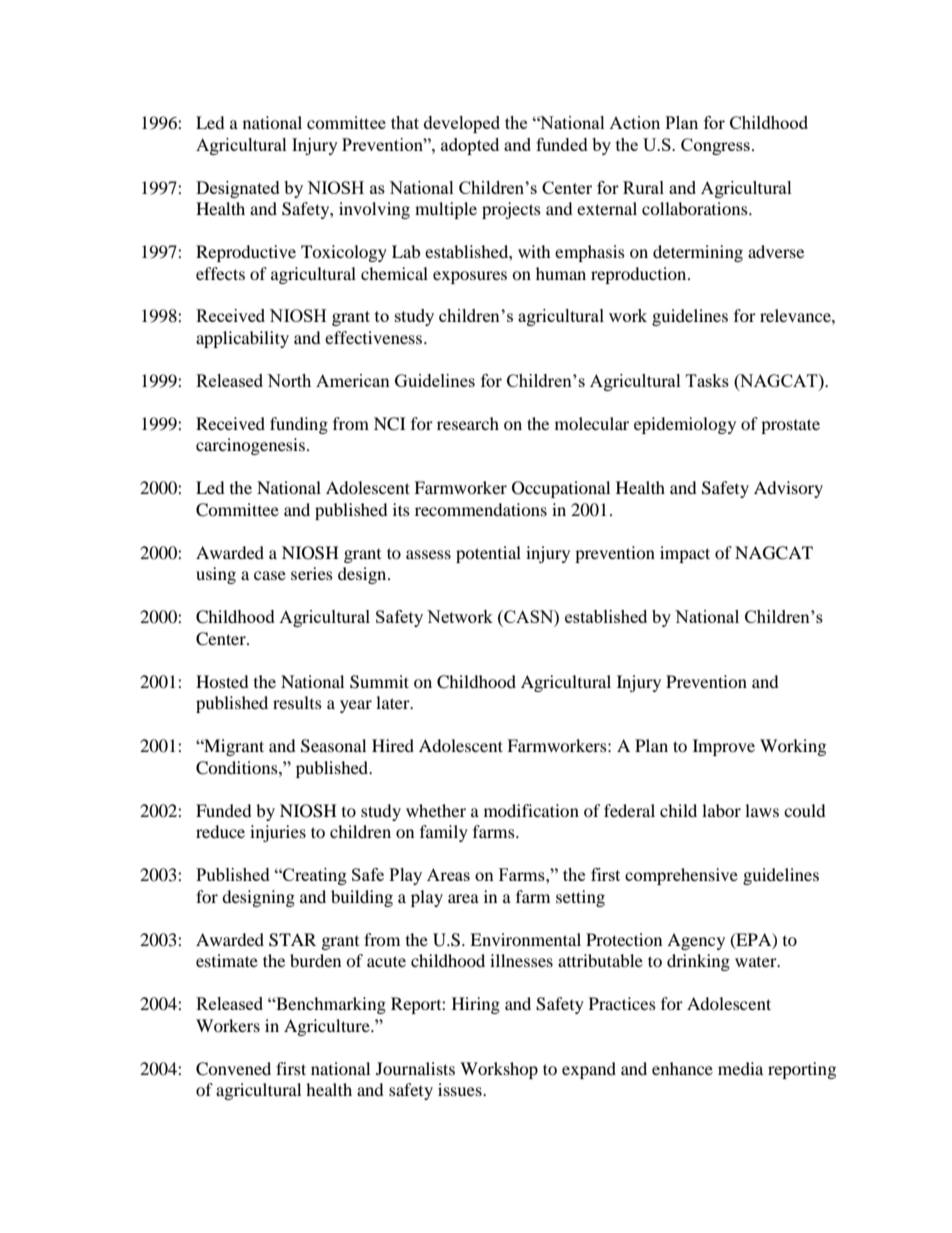 The image size is (952, 1233). Describe the element at coordinates (740, 1068) in the image. I see `media` at that location.
